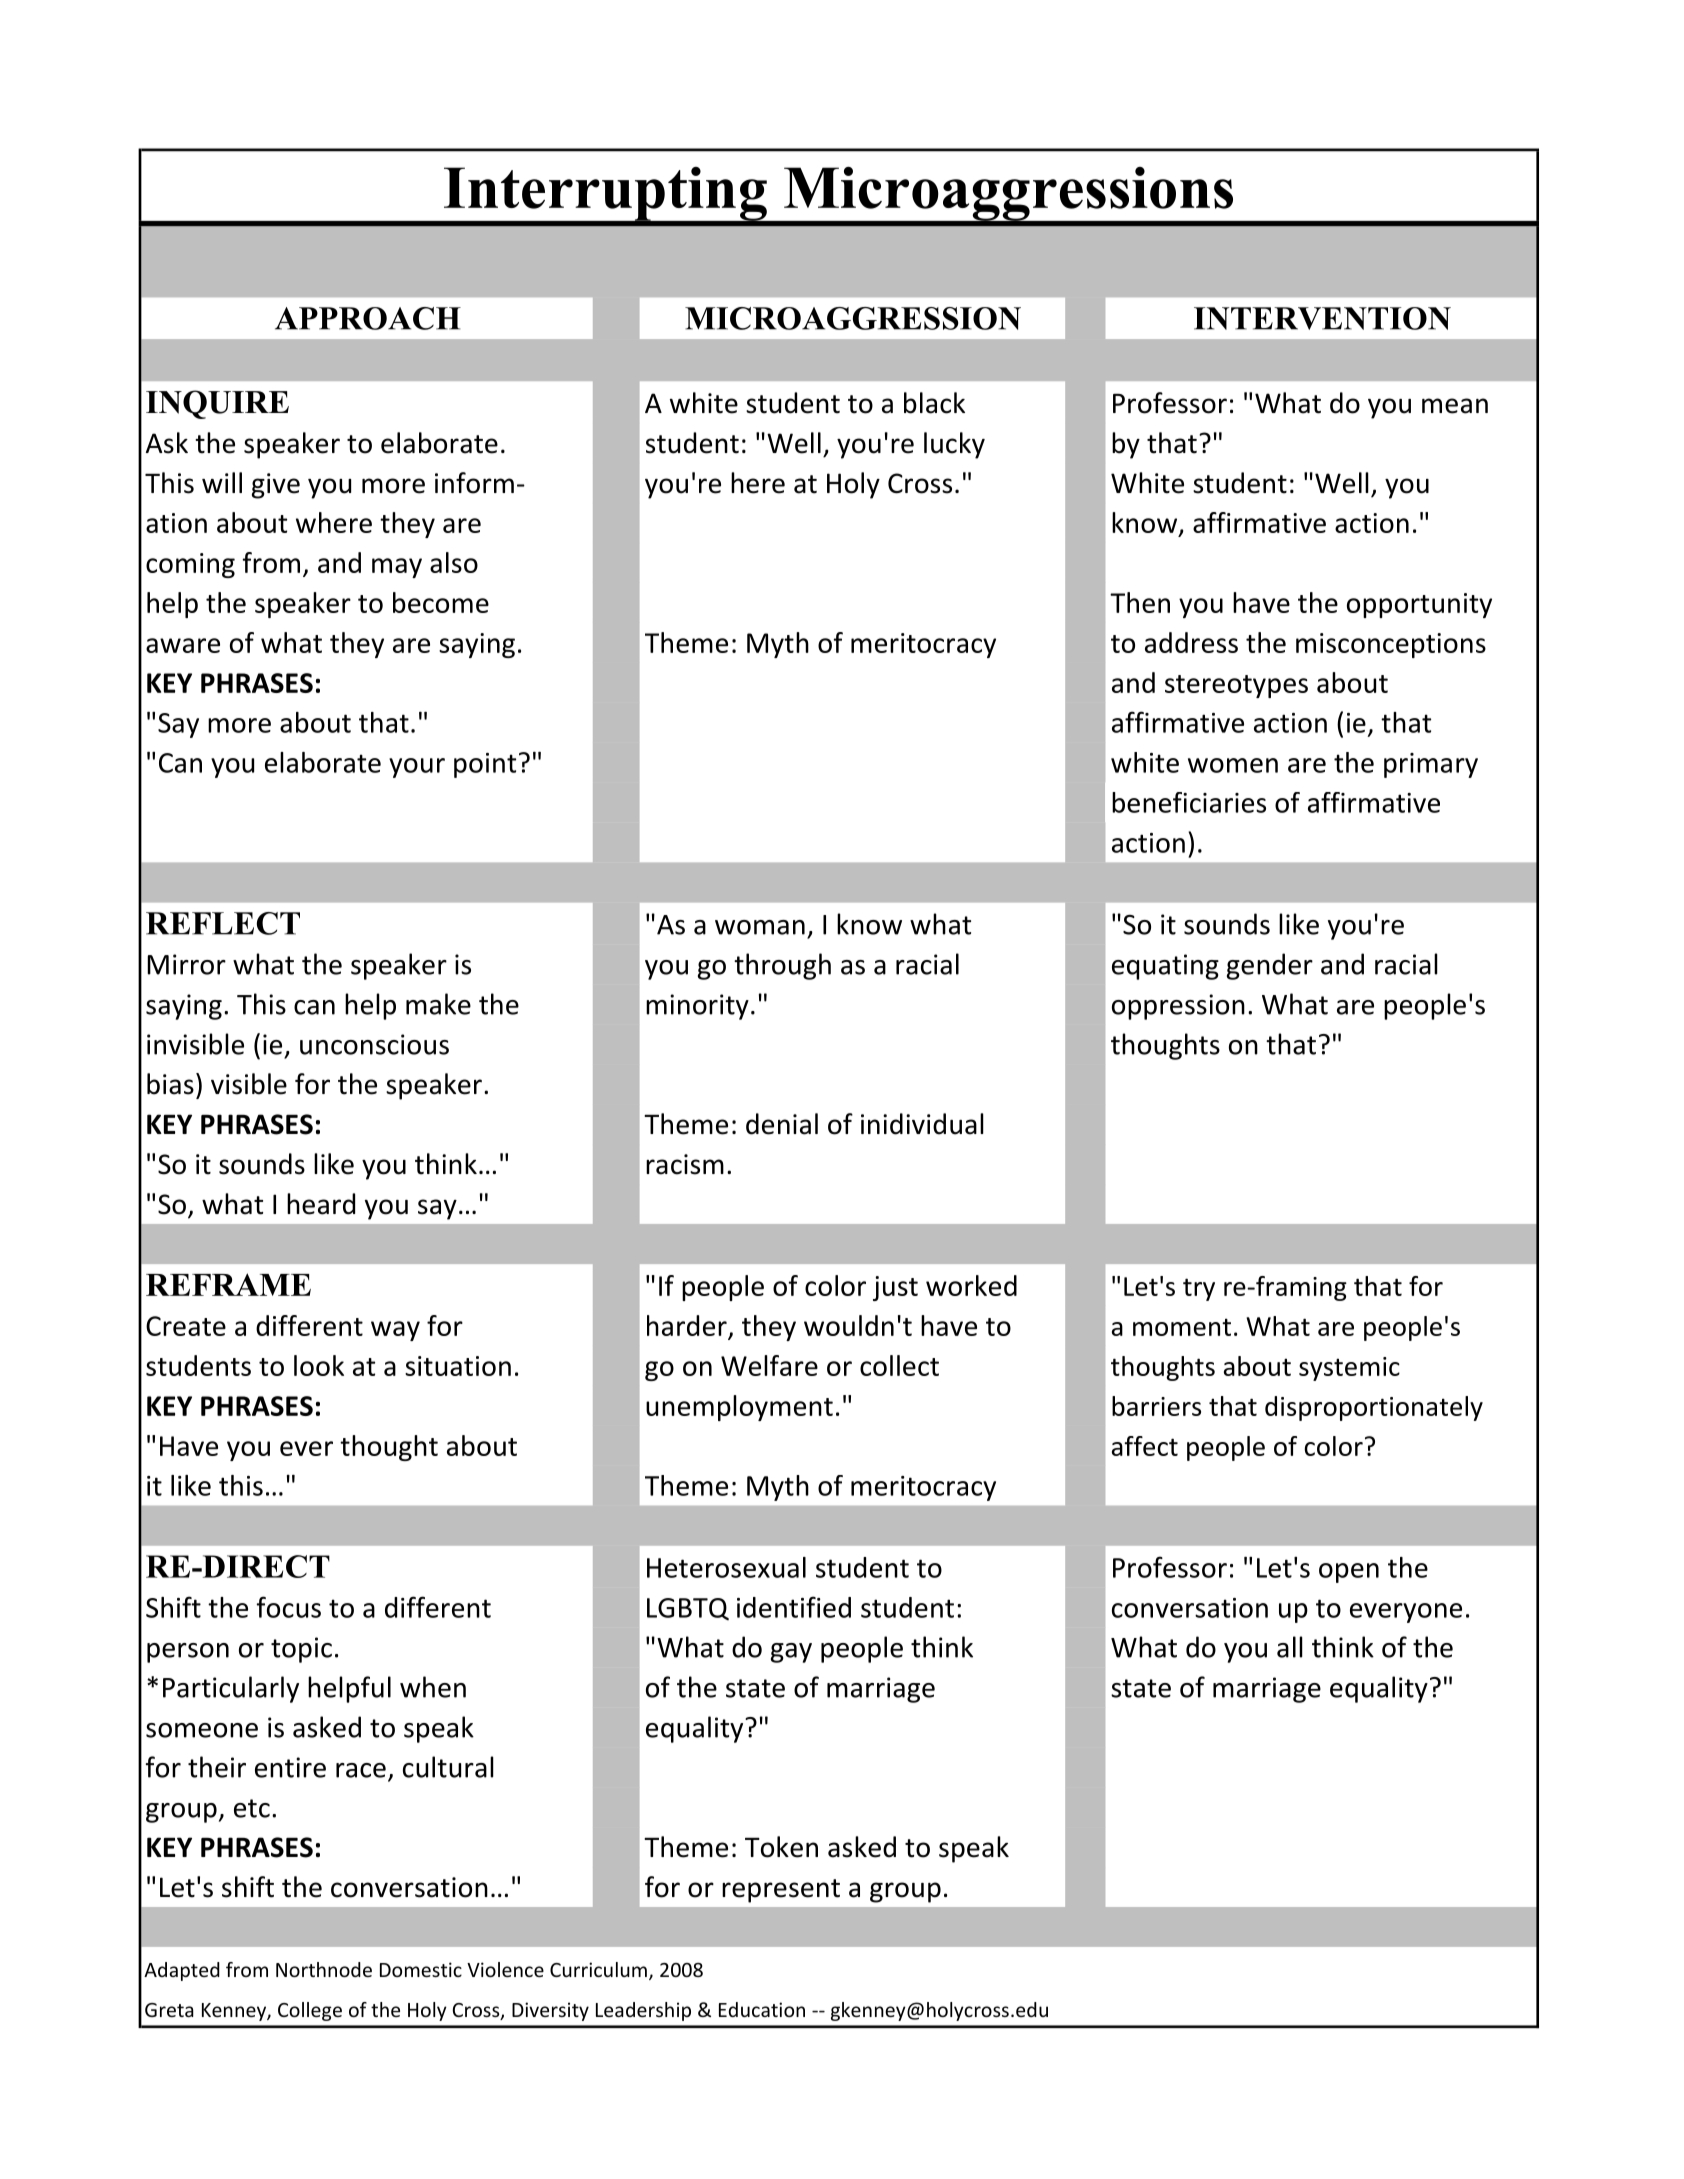  I want to click on identified, so click(794, 1607).
